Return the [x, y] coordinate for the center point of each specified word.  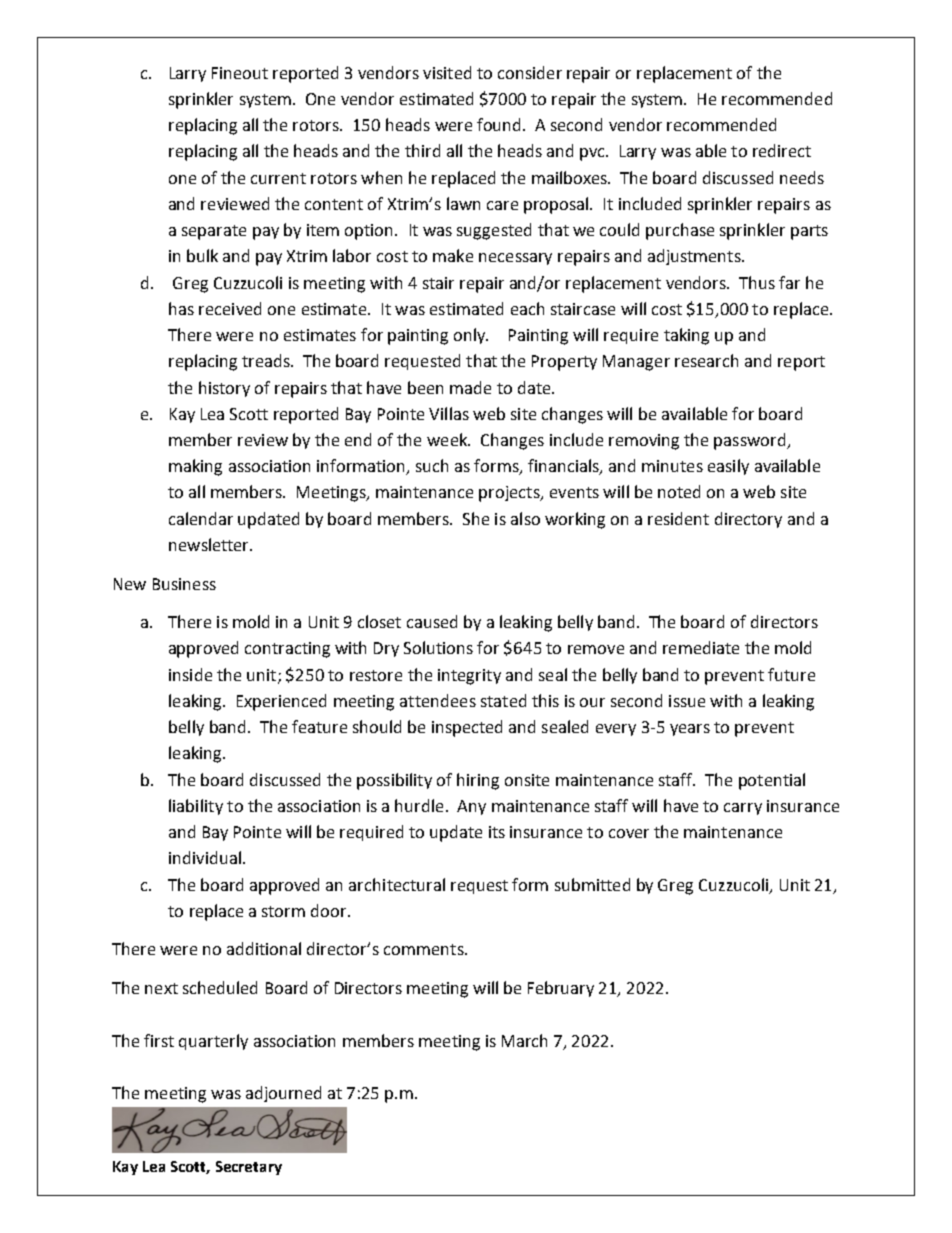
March [524, 1040]
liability [196, 807]
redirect [782, 150]
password [751, 441]
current [278, 178]
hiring [478, 781]
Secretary [249, 1168]
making [195, 467]
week [448, 439]
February [561, 989]
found [498, 124]
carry [743, 809]
